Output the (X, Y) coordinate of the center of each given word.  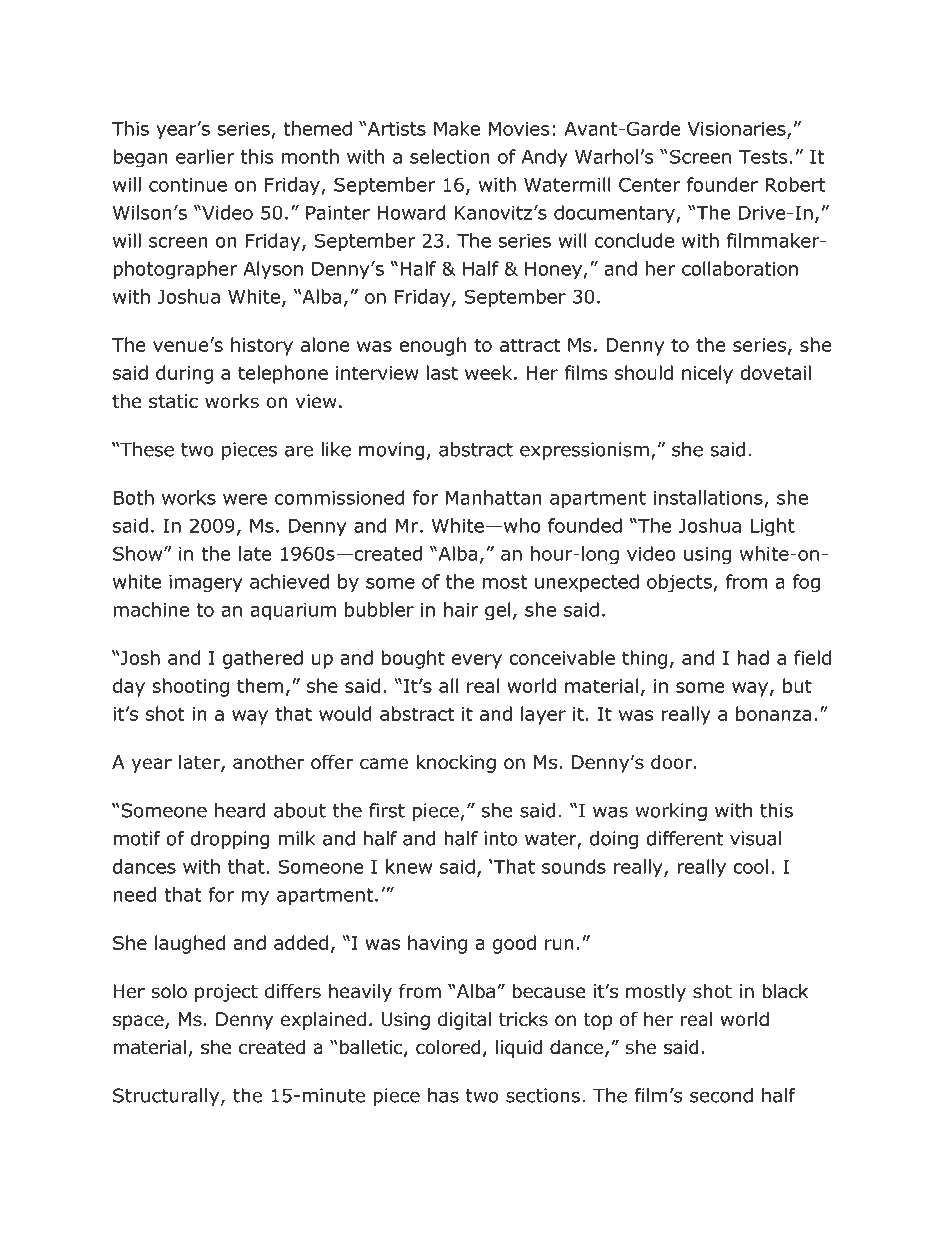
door (671, 762)
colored (448, 1047)
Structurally (167, 1097)
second (721, 1095)
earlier (205, 156)
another (268, 762)
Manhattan (494, 497)
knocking (456, 763)
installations (708, 497)
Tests (763, 157)
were (245, 499)
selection (450, 156)
